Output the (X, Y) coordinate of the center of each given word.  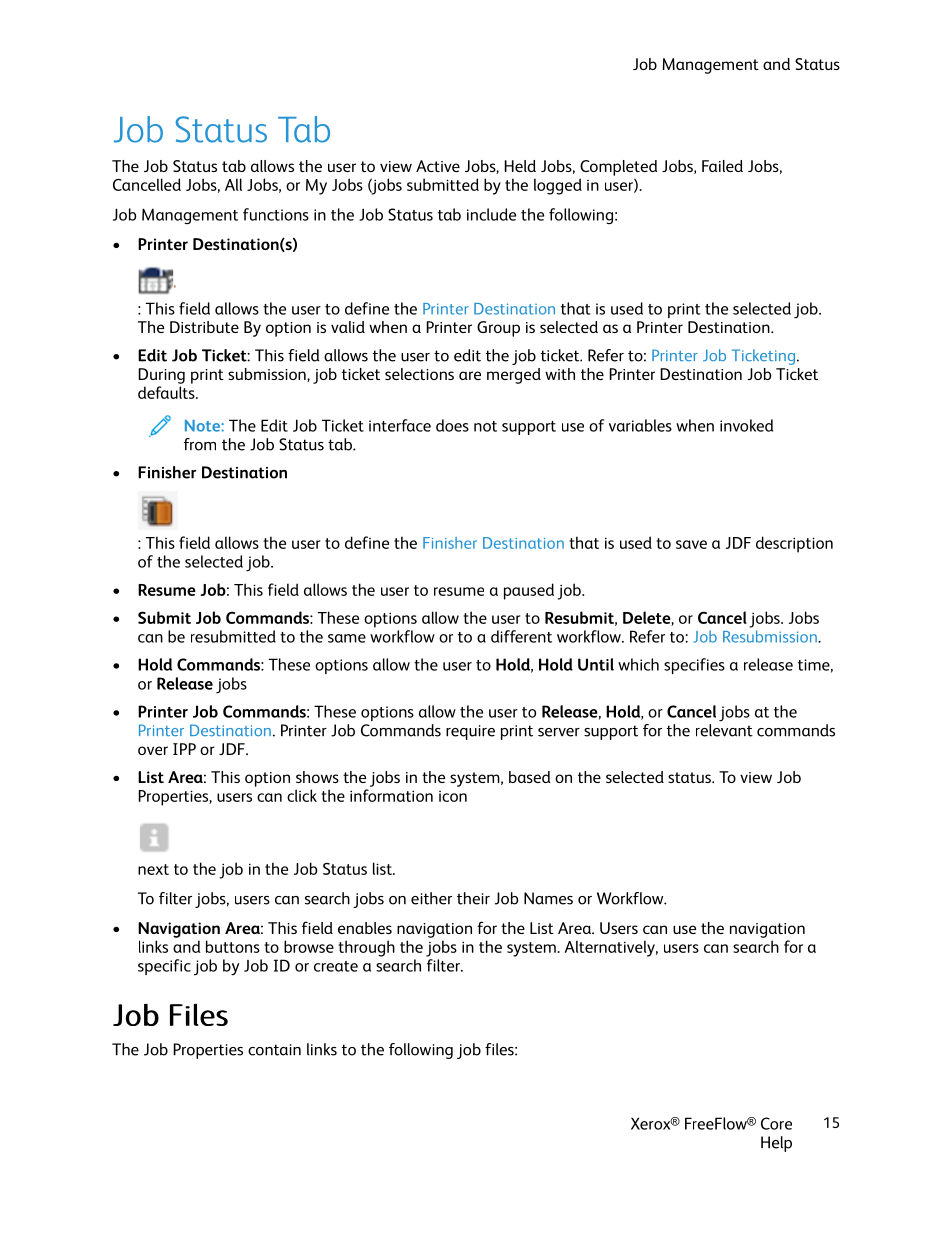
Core (776, 1123)
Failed (722, 166)
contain (274, 1050)
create (336, 966)
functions (276, 214)
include (491, 214)
